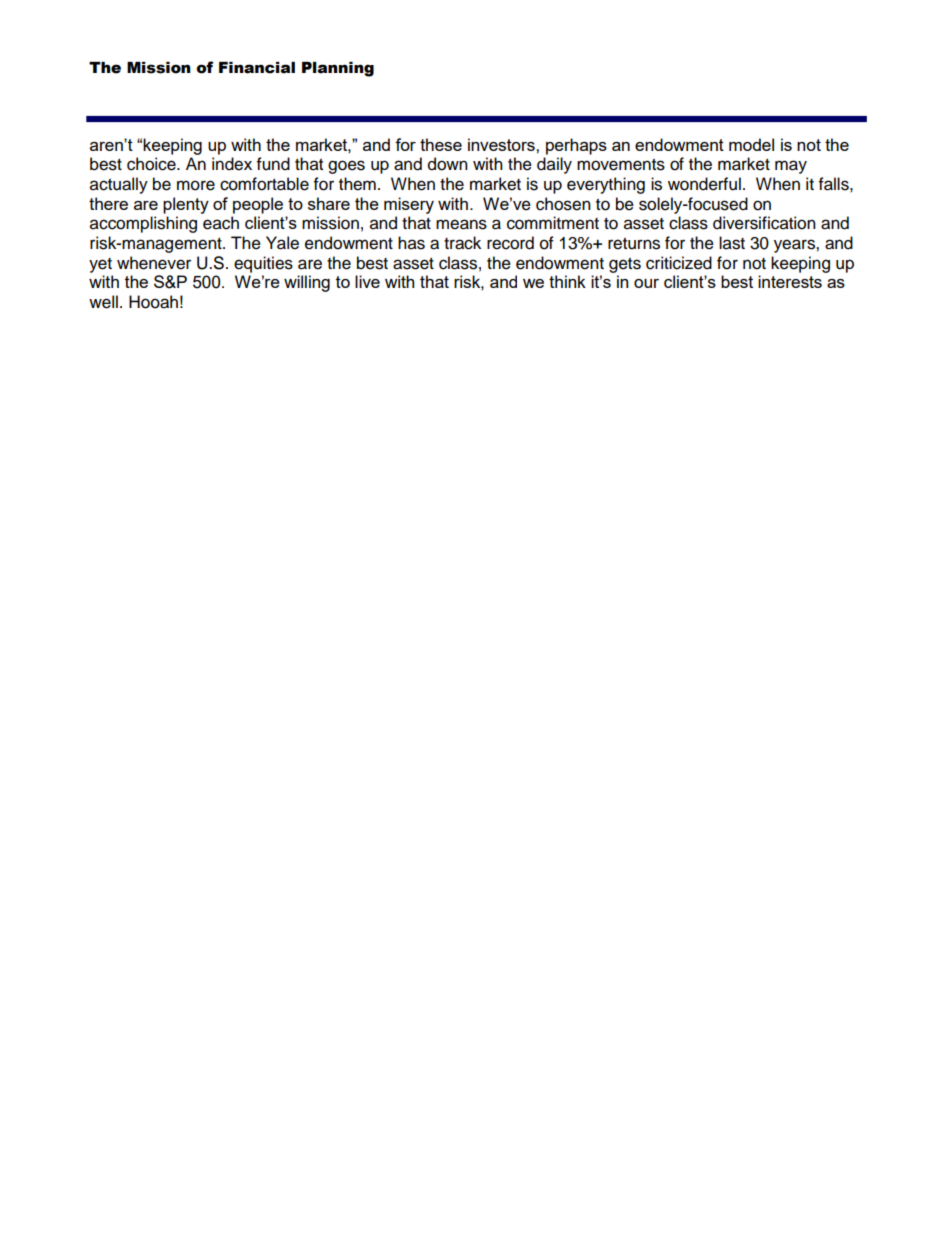 This screenshot has width=952, height=1233. What do you see at coordinates (196, 185) in the screenshot?
I see `more` at bounding box center [196, 185].
